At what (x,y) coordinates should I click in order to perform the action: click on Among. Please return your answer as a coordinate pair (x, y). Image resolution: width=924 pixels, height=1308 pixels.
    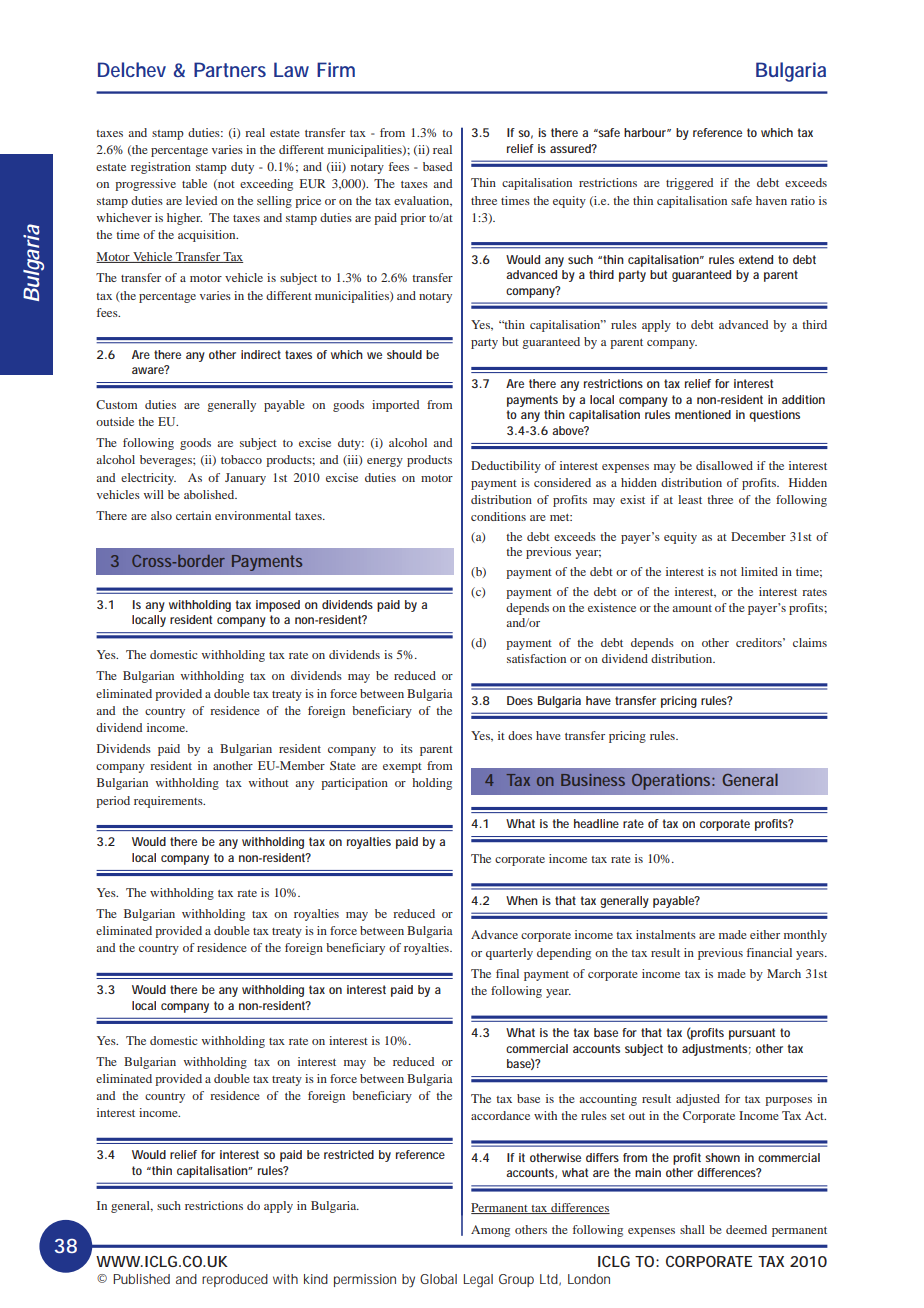
    Looking at the image, I should click on (490, 1231).
